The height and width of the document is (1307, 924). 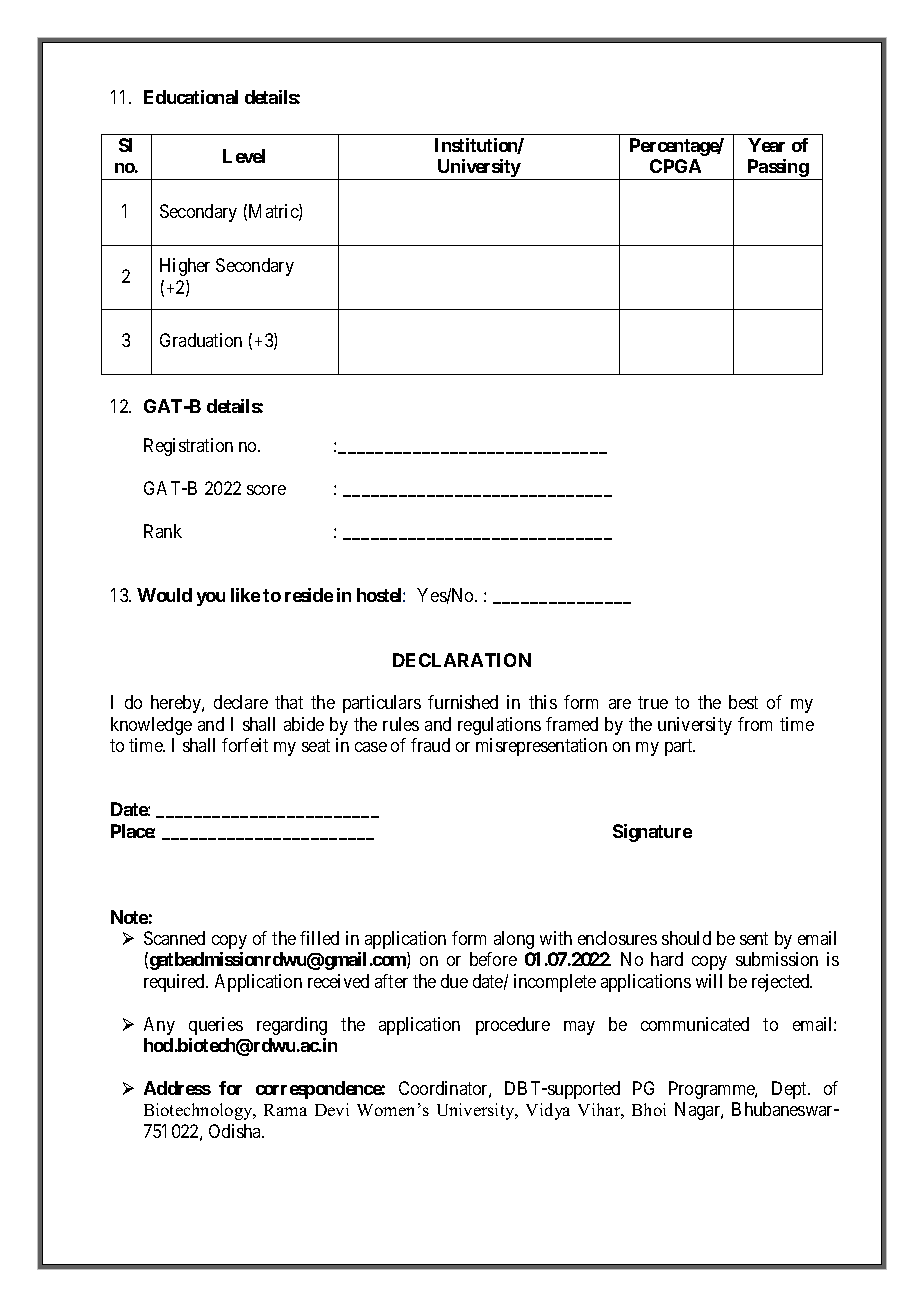 What do you see at coordinates (766, 145) in the document?
I see `Year` at bounding box center [766, 145].
